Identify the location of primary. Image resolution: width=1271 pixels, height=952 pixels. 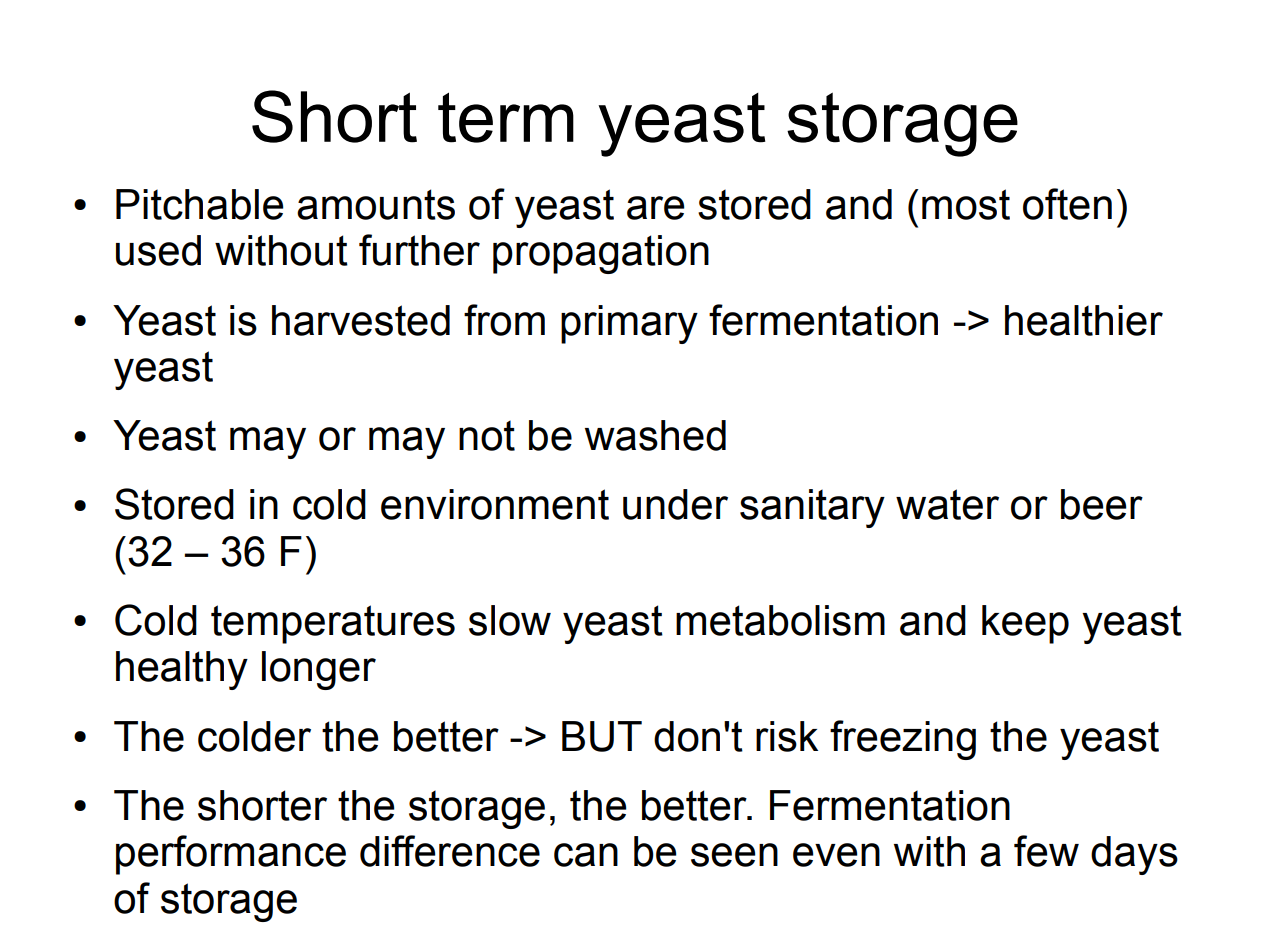
(629, 324).
